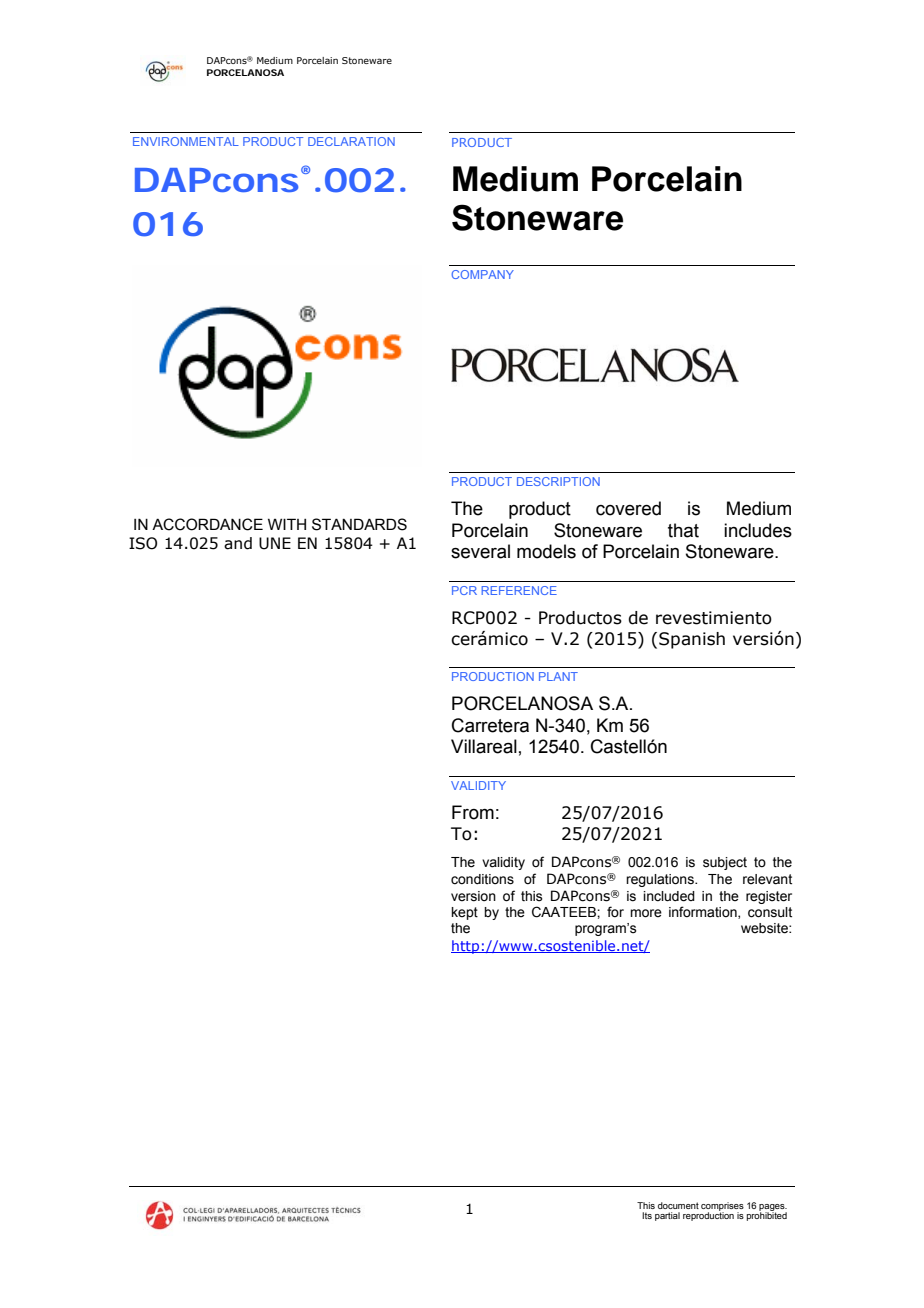 The height and width of the document is (1308, 924). What do you see at coordinates (464, 913) in the document?
I see `kept` at bounding box center [464, 913].
